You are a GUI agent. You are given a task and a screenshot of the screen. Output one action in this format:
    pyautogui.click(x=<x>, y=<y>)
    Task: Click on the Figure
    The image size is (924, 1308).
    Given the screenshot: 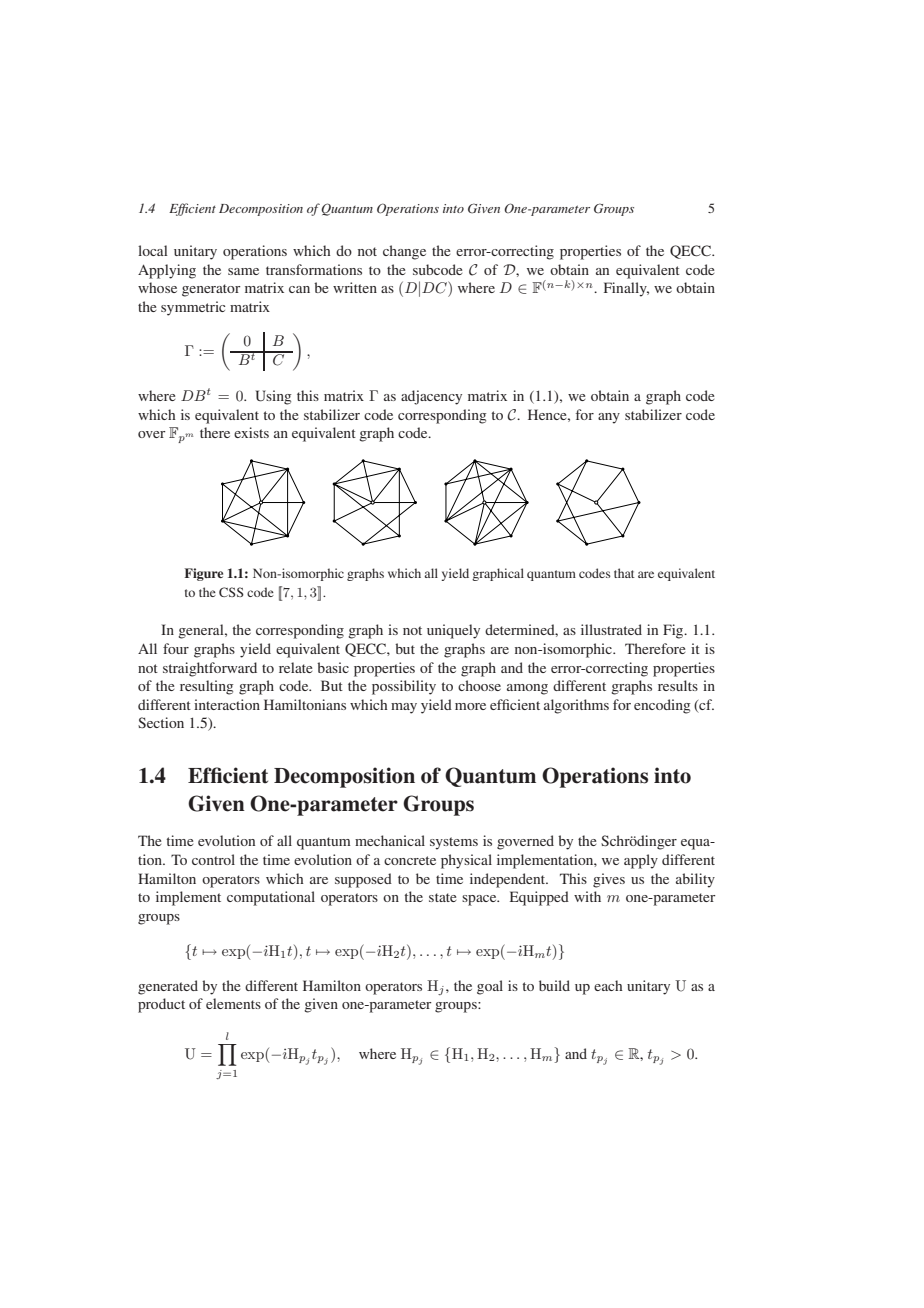 What is the action you would take?
    pyautogui.click(x=204, y=574)
